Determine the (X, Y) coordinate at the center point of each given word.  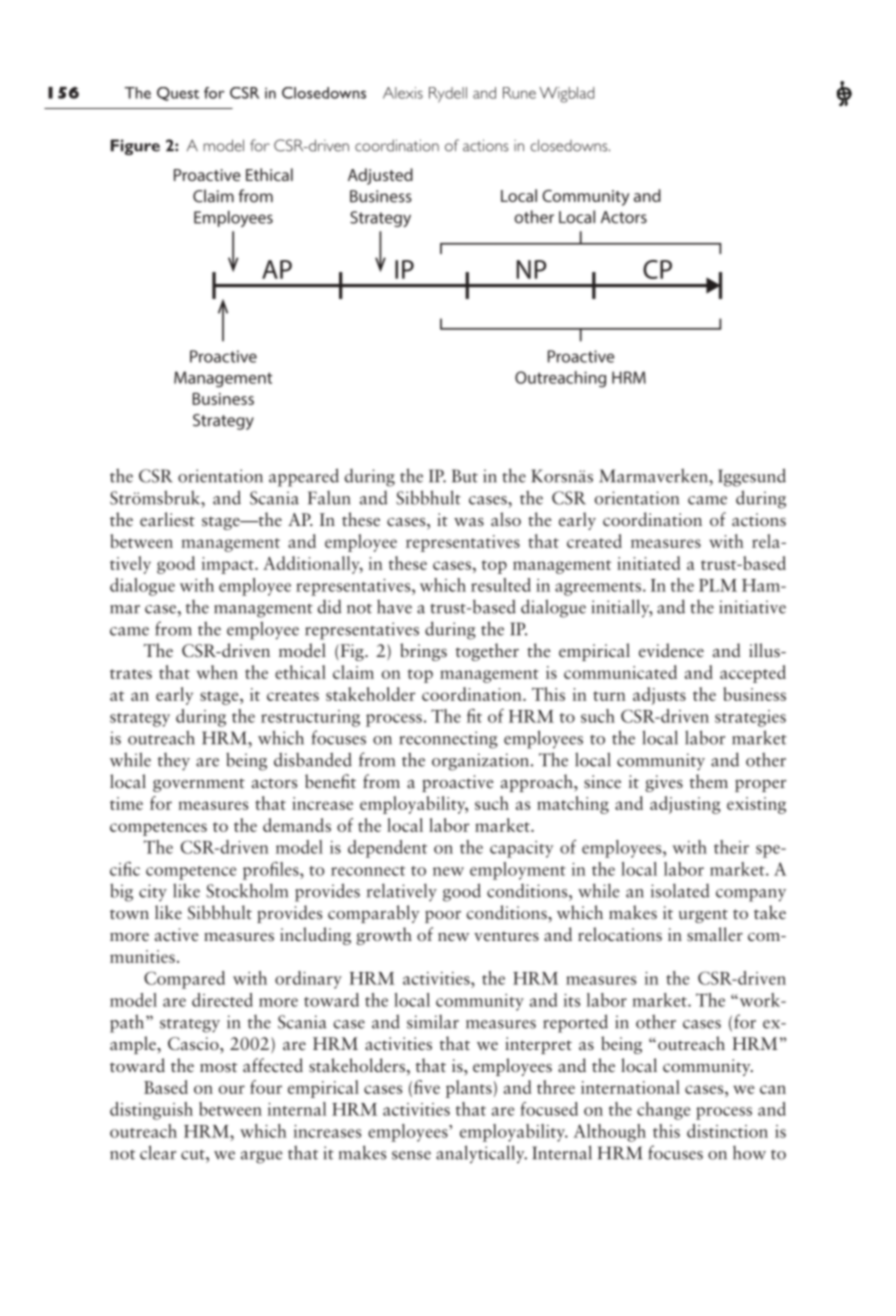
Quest (178, 94)
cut (194, 1154)
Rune (519, 93)
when (217, 672)
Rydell (448, 95)
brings (423, 652)
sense (411, 1155)
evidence (671, 650)
